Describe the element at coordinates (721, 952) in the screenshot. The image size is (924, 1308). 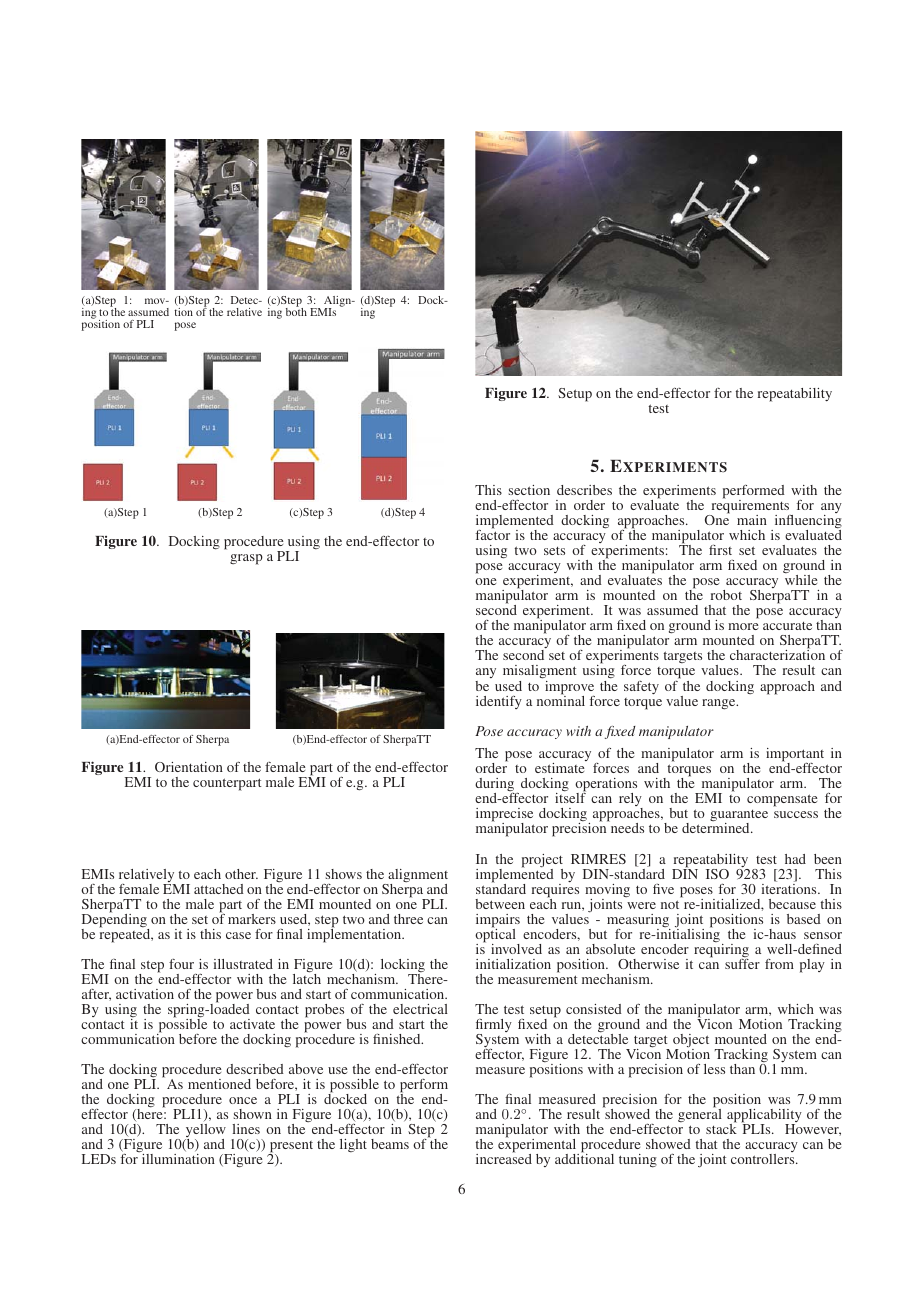
I see `requiring` at that location.
